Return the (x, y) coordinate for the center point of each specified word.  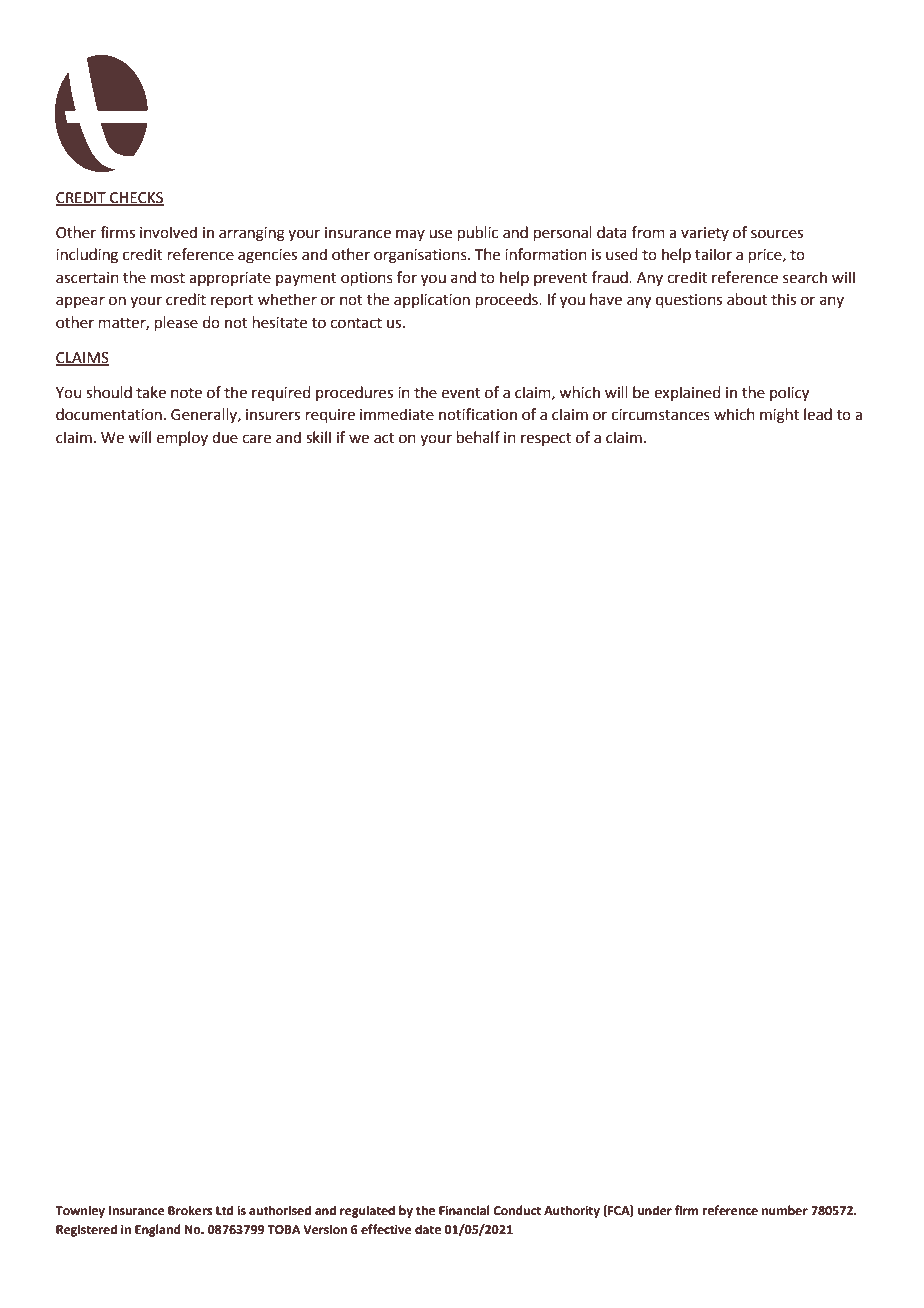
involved (168, 232)
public (478, 233)
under (655, 1210)
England (158, 1230)
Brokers (190, 1210)
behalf (478, 437)
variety (705, 234)
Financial (464, 1210)
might (779, 416)
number (785, 1210)
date (428, 1229)
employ (182, 438)
